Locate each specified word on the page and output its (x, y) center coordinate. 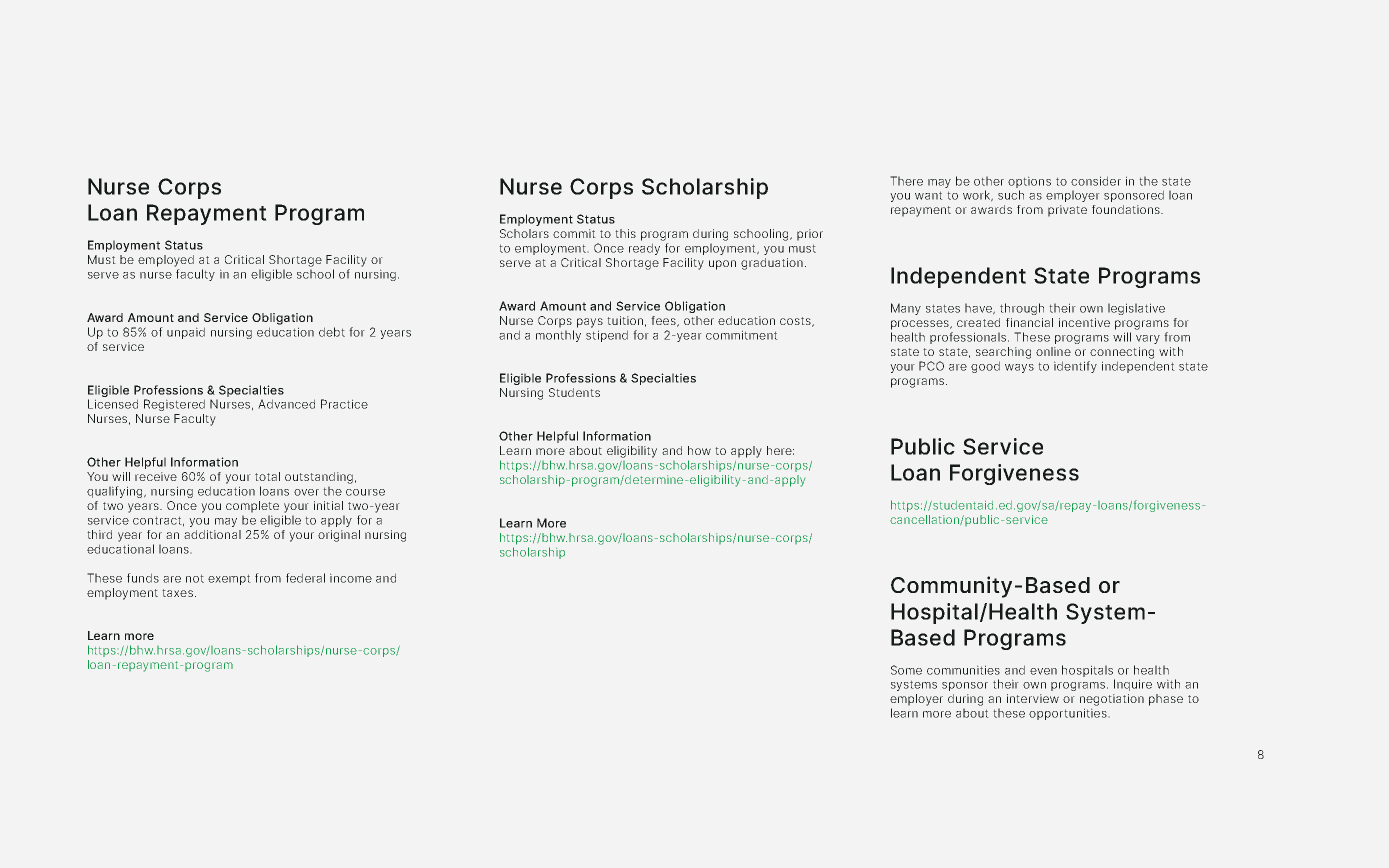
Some (906, 670)
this (625, 233)
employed (166, 261)
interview (1033, 698)
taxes (177, 593)
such (1011, 195)
